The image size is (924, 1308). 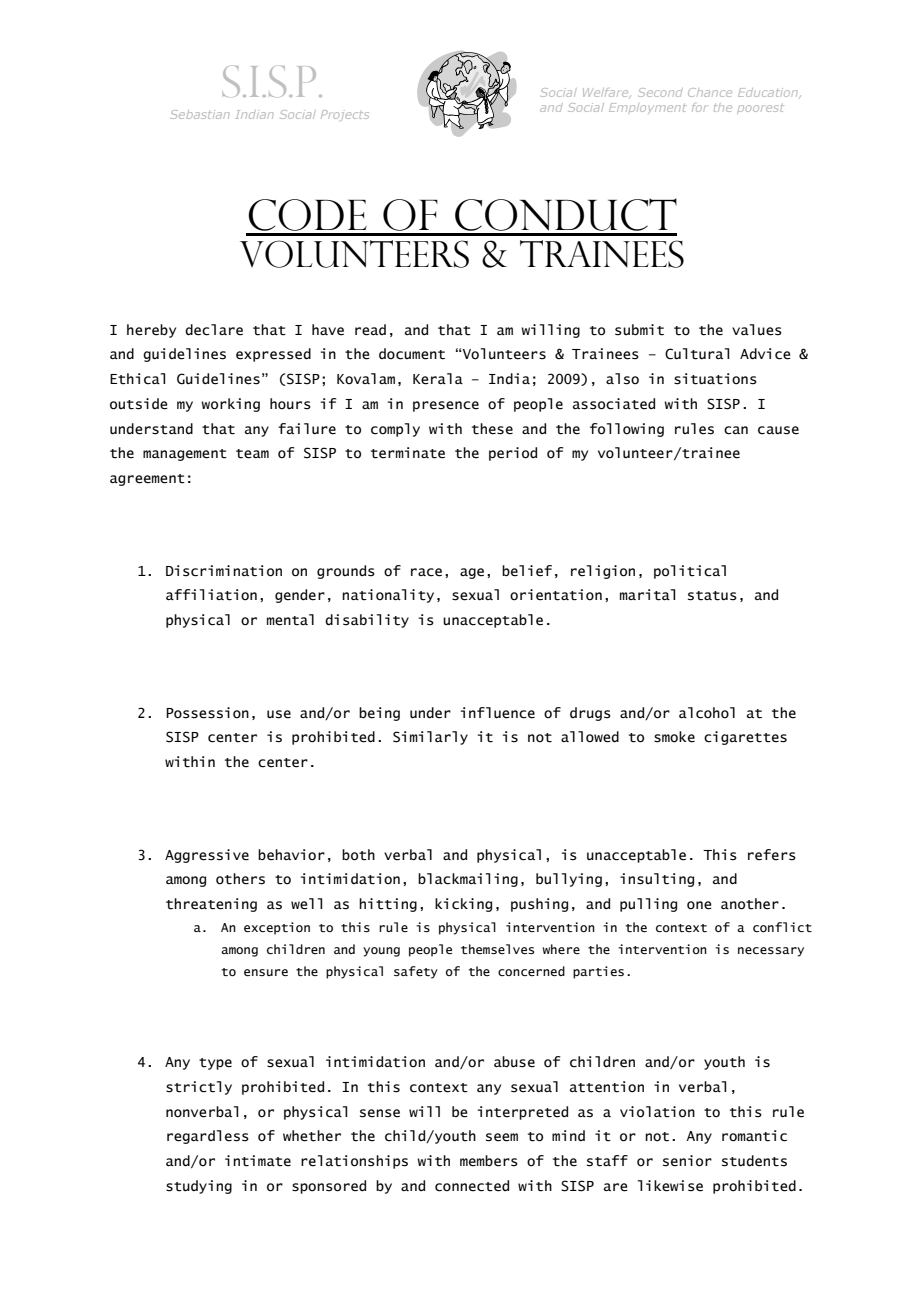 What do you see at coordinates (715, 379) in the screenshot?
I see `situations` at bounding box center [715, 379].
